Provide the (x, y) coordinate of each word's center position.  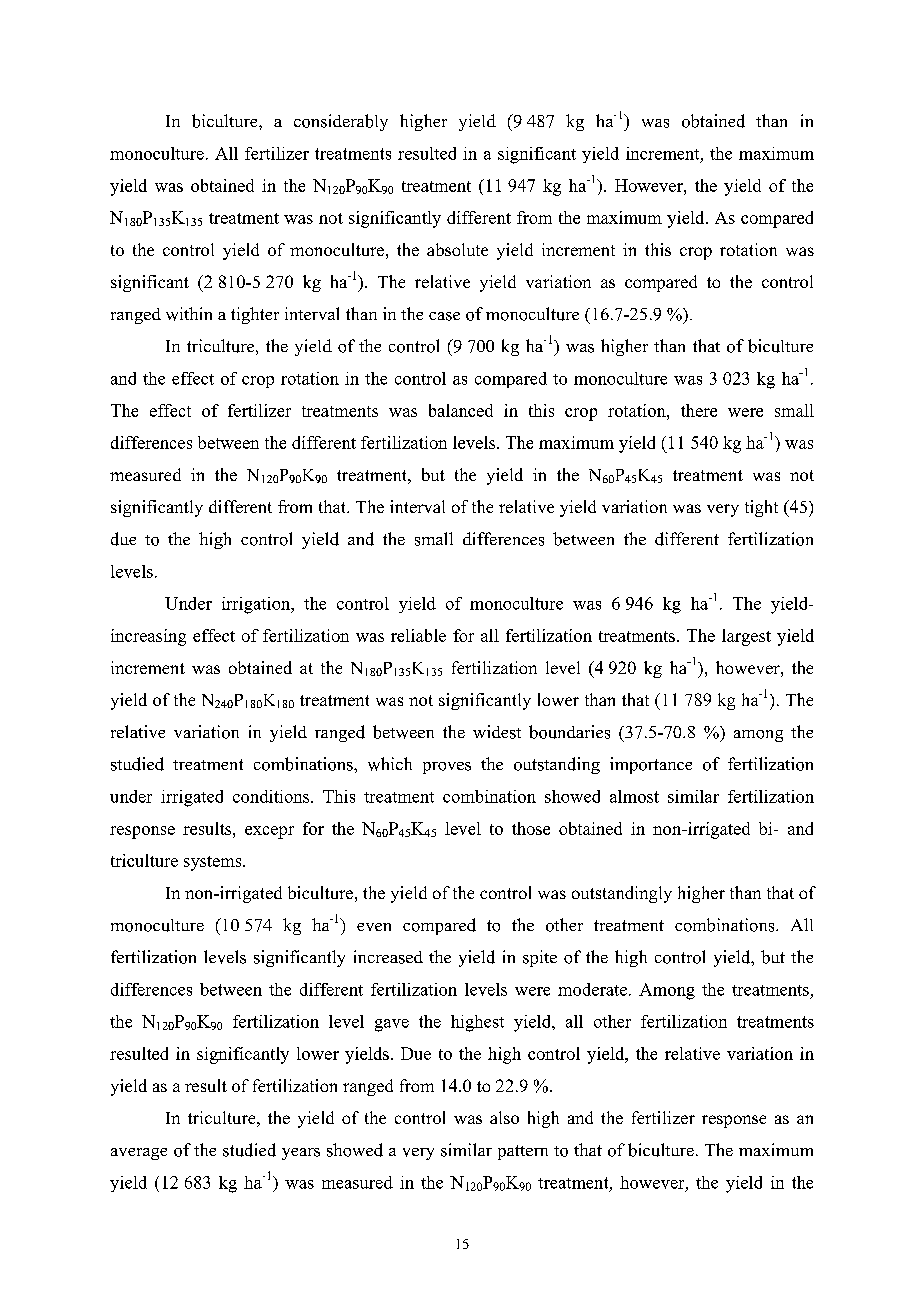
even (374, 927)
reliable (418, 635)
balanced (461, 410)
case (444, 316)
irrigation (257, 605)
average (139, 1154)
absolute (457, 249)
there (699, 410)
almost (634, 796)
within (189, 314)
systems (214, 863)
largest (746, 637)
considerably (341, 122)
